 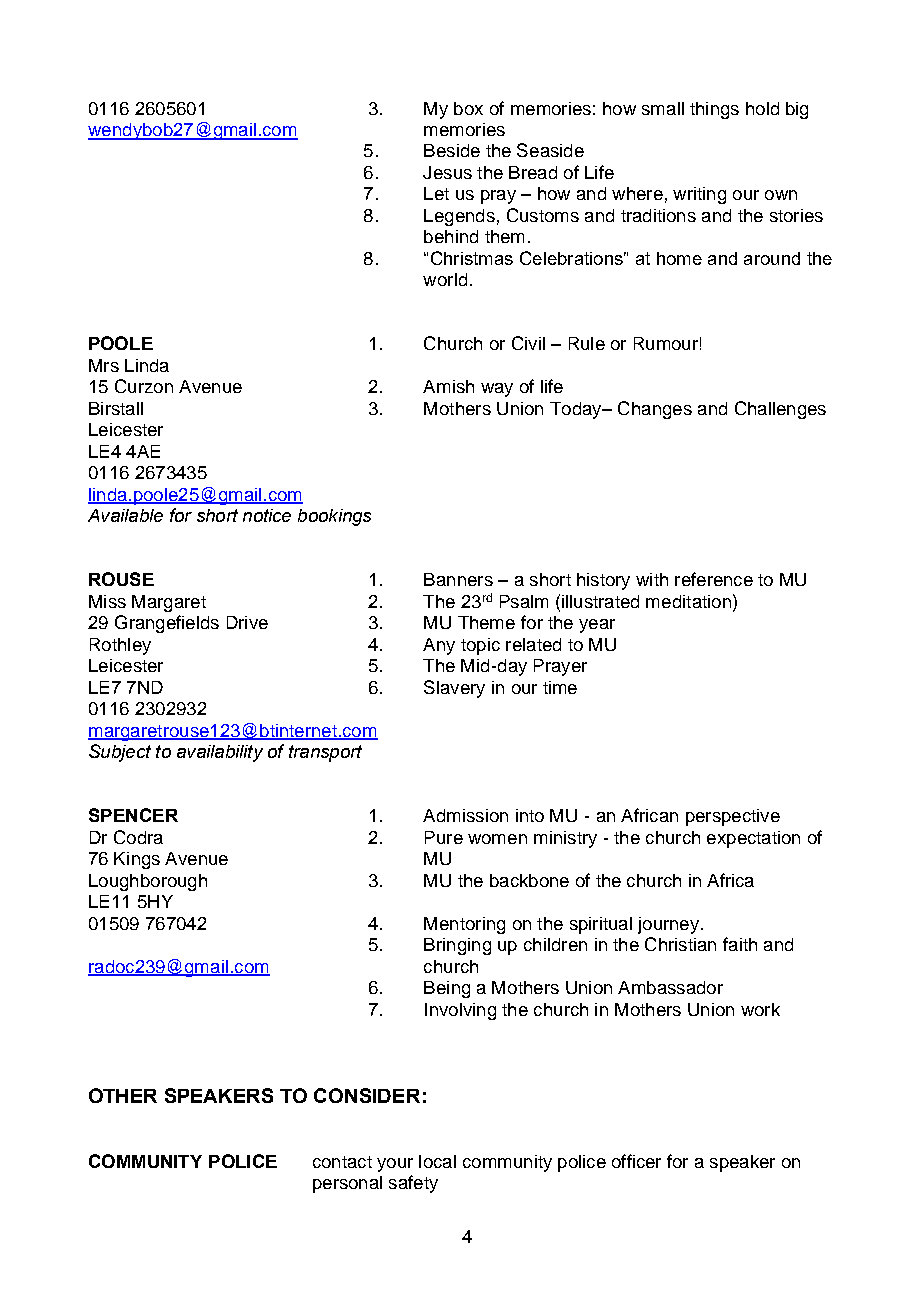 What do you see at coordinates (636, 1161) in the screenshot?
I see `officer` at bounding box center [636, 1161].
